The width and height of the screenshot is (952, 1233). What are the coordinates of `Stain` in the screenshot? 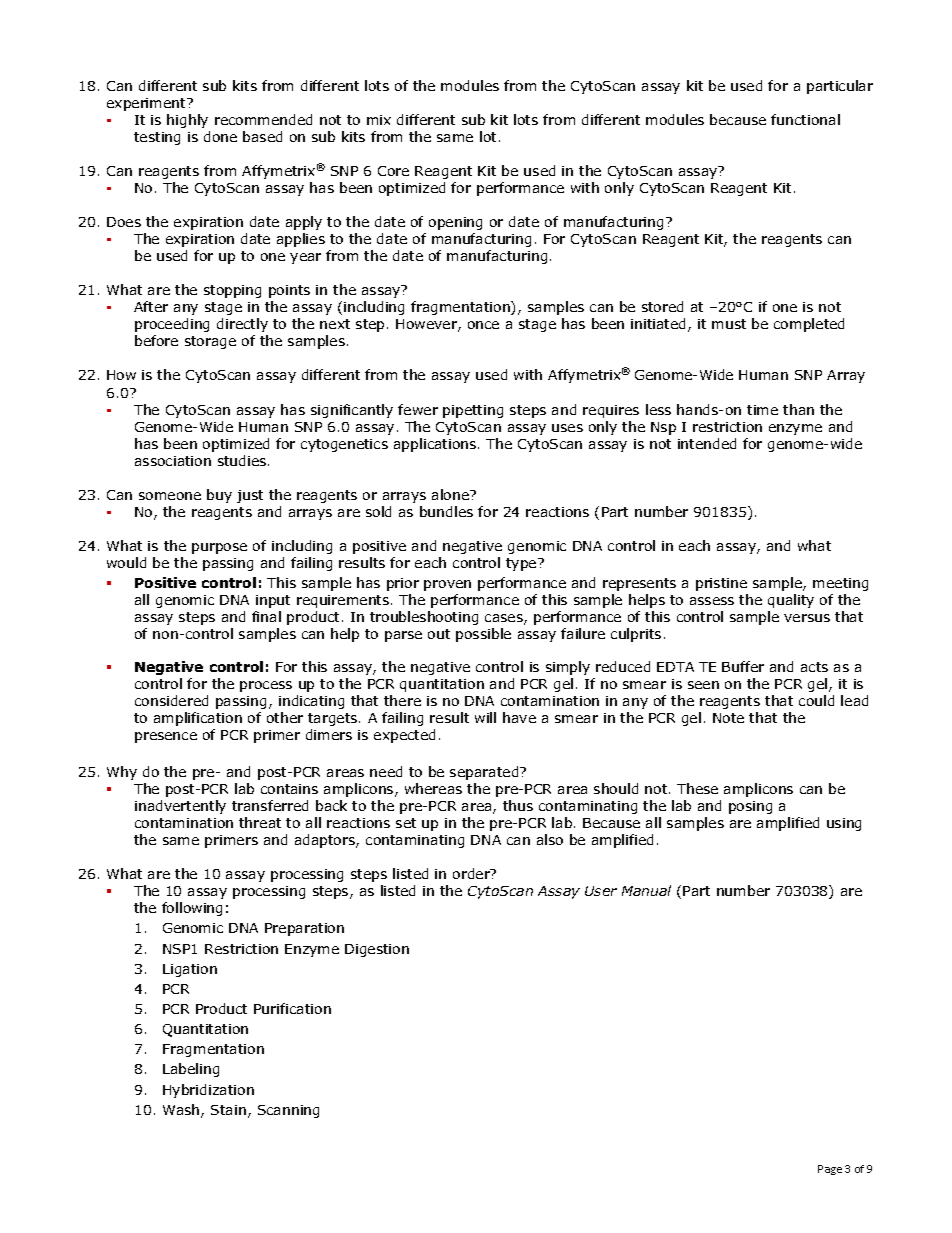 It's located at (228, 1110).
